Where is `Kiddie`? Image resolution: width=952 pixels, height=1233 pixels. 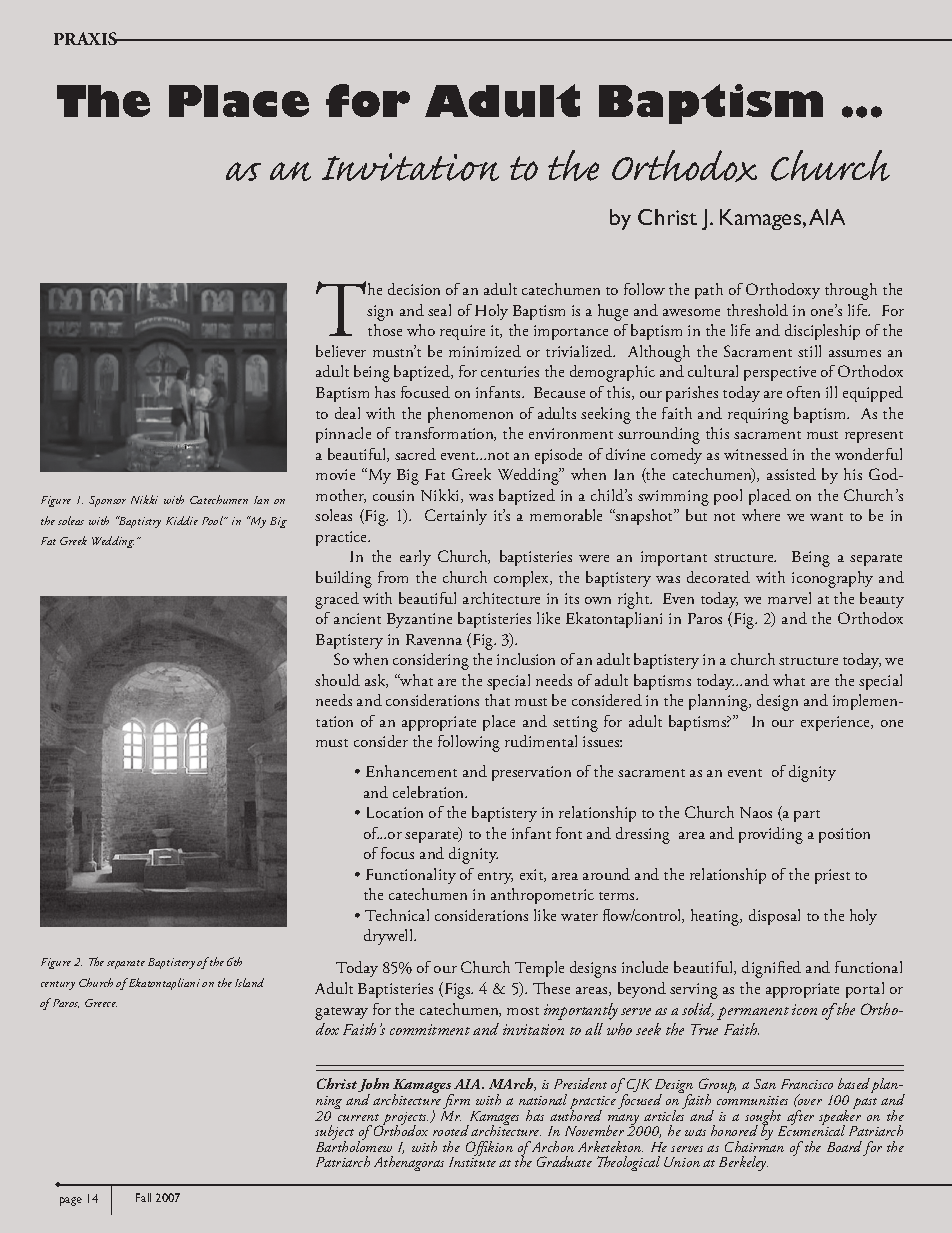
Kiddie is located at coordinates (182, 520).
